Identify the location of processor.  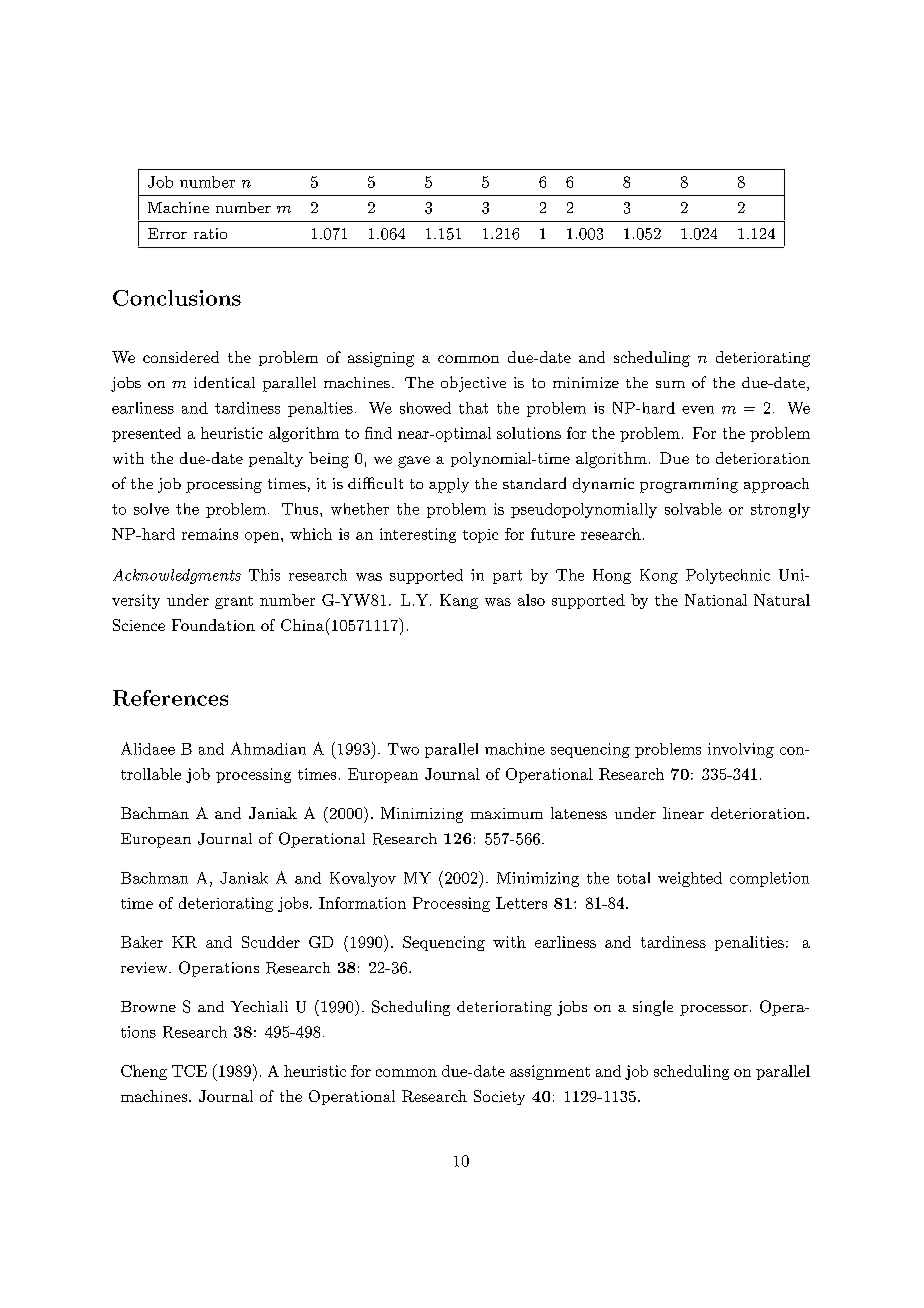
(714, 1010).
